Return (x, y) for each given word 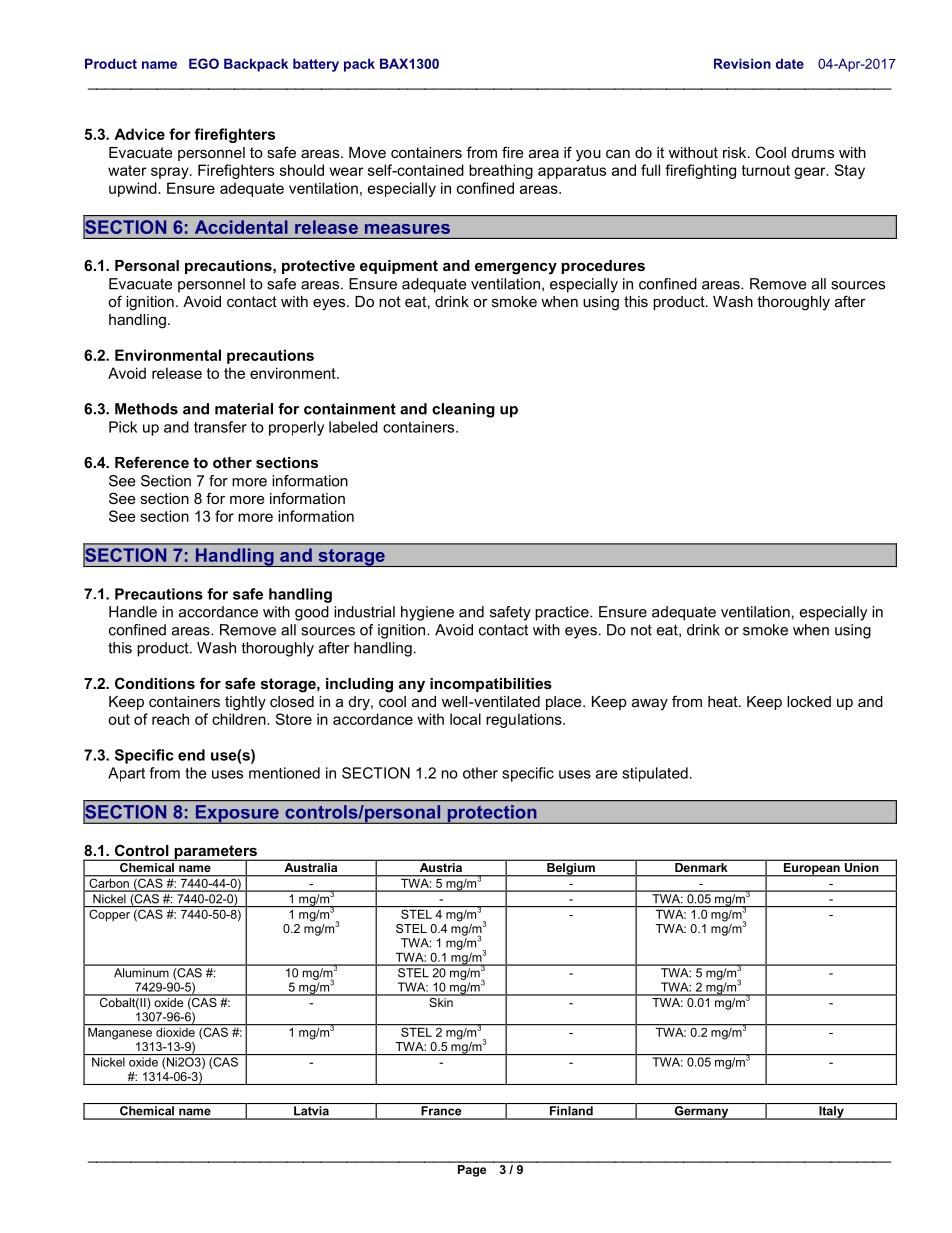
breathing (501, 171)
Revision (742, 63)
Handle (133, 612)
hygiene (427, 613)
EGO (204, 63)
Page (472, 1169)
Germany (701, 1113)
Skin (441, 1001)
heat (724, 701)
